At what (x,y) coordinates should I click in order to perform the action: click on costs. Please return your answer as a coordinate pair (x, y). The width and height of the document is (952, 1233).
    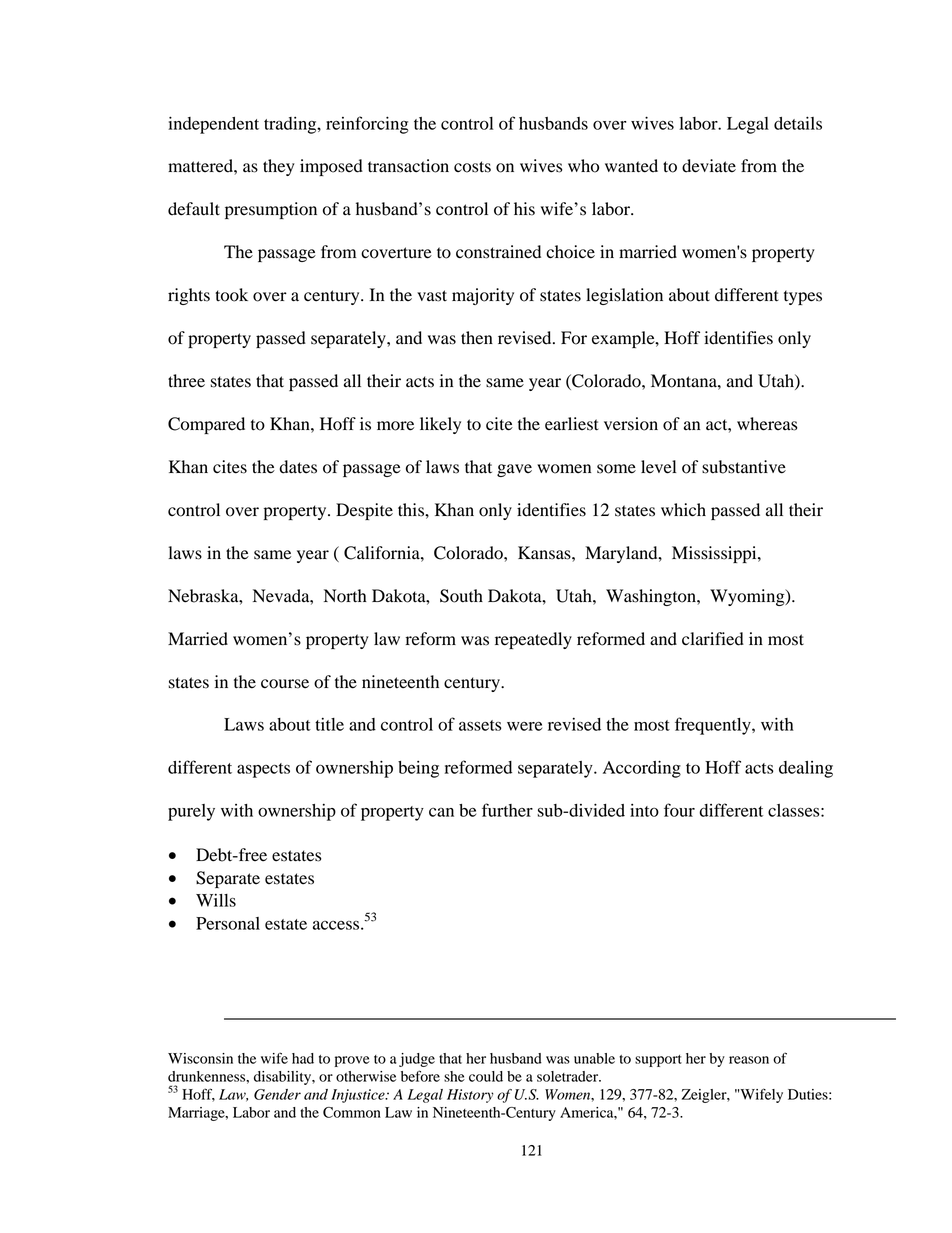
    Looking at the image, I should click on (472, 167).
